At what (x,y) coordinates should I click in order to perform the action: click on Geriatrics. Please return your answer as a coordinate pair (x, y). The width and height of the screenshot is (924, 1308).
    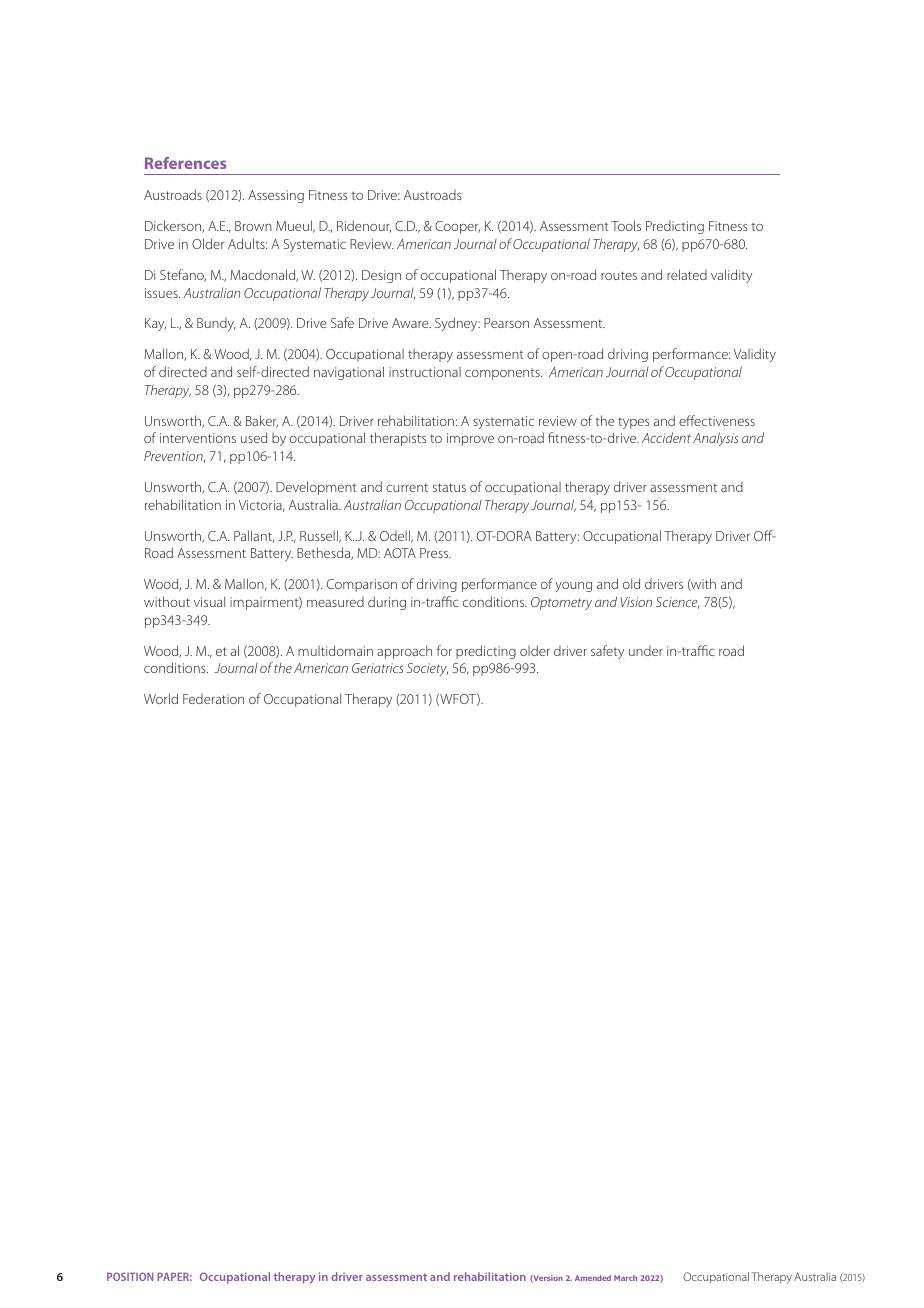
    Looking at the image, I should click on (378, 668).
